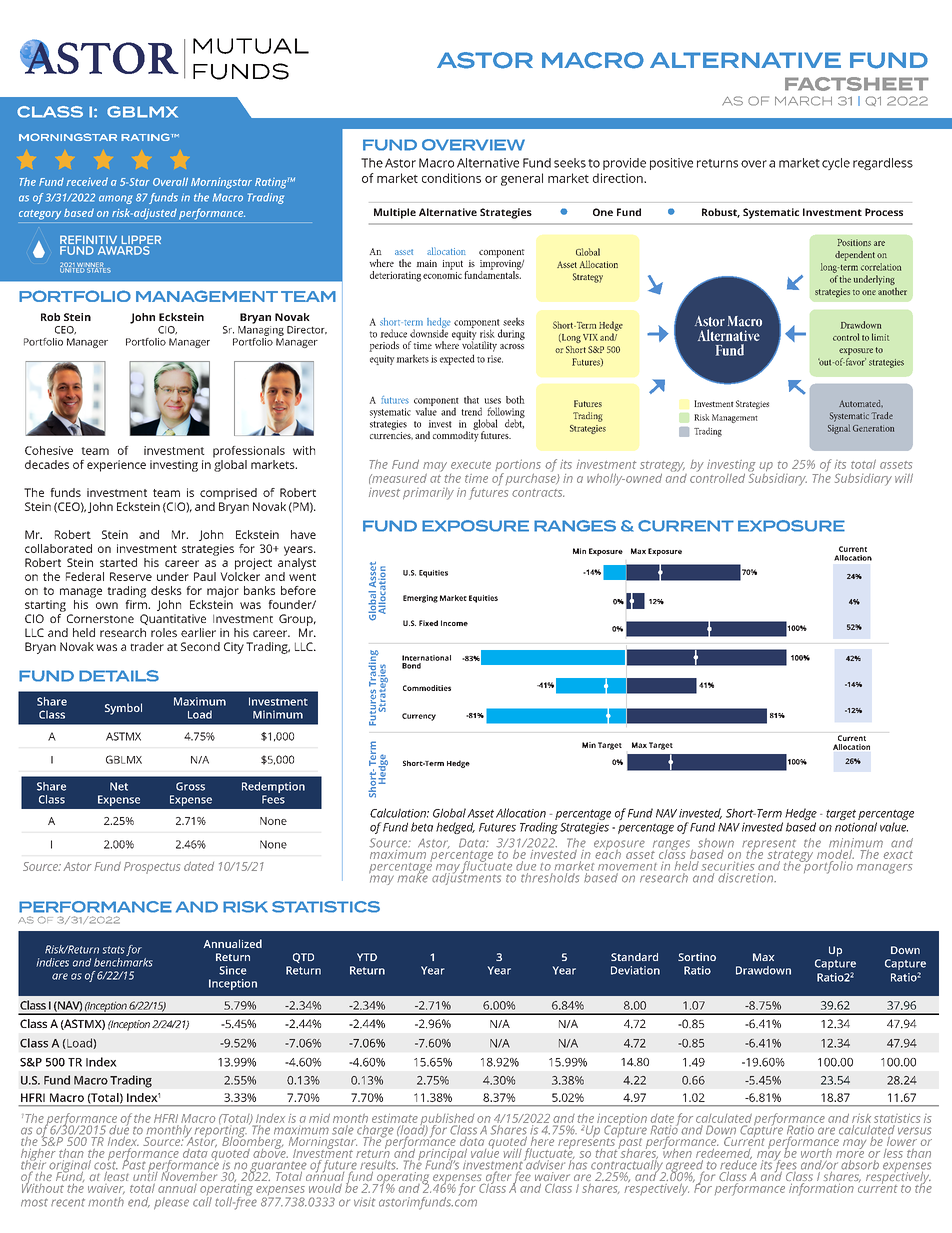  What do you see at coordinates (119, 786) in the screenshot?
I see `Net` at bounding box center [119, 786].
